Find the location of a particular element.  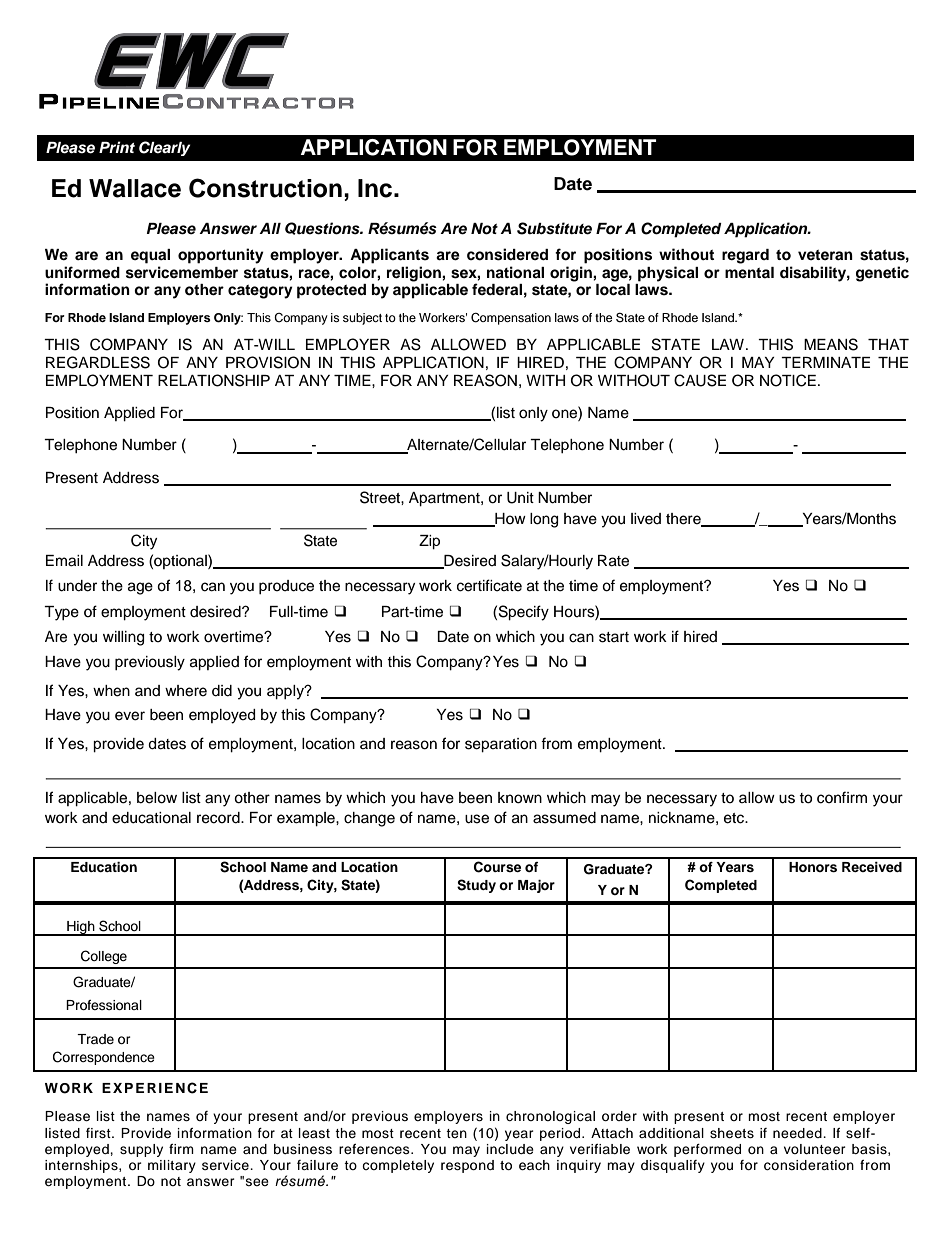

Substitute is located at coordinates (554, 228).
